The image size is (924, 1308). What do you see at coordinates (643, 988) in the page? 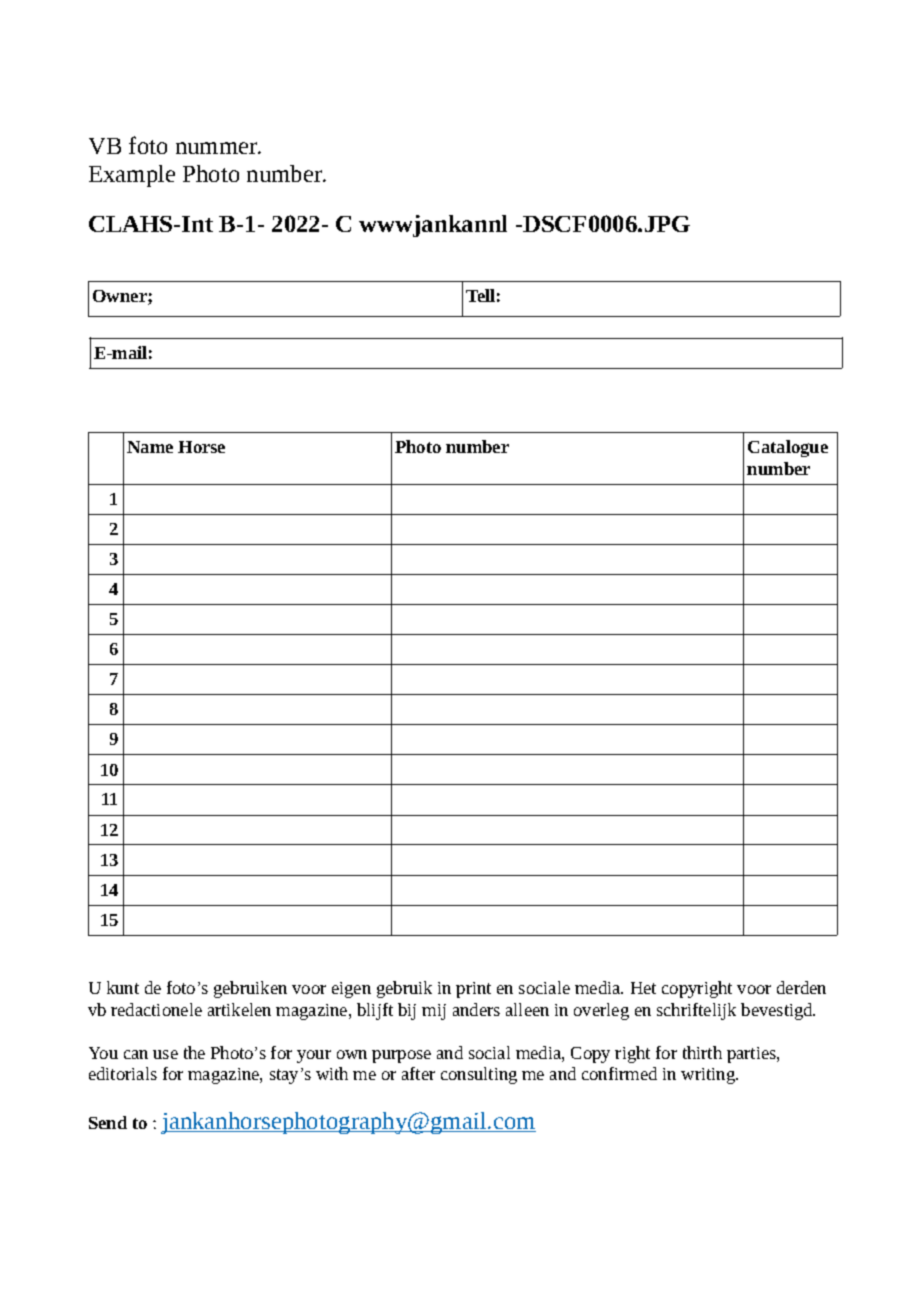
I see `Het` at bounding box center [643, 988].
